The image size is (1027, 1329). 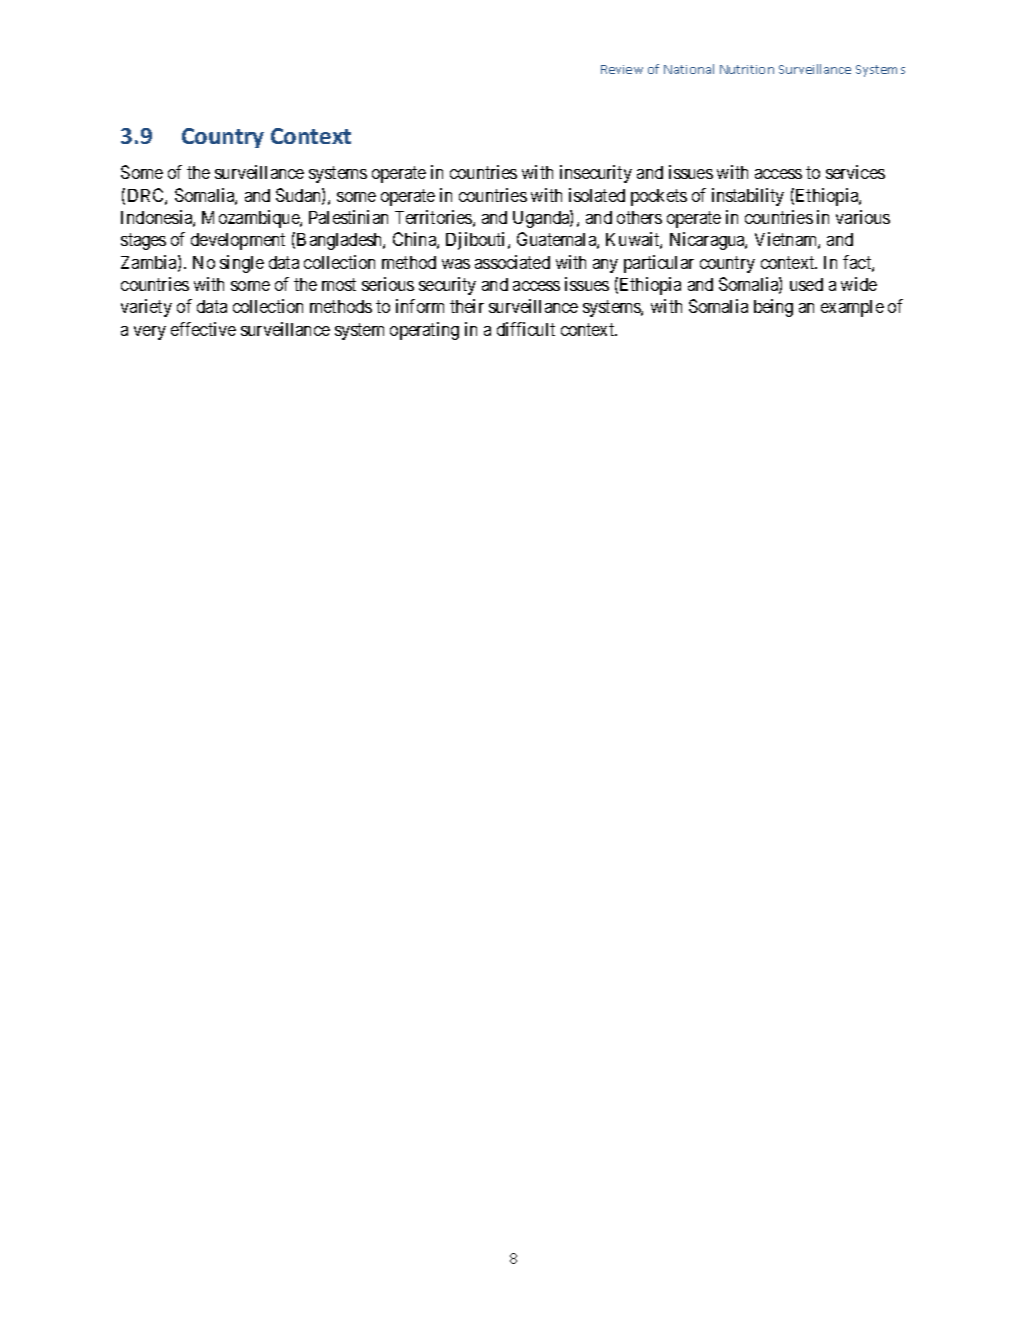 What do you see at coordinates (512, 262) in the screenshot?
I see `associated` at bounding box center [512, 262].
